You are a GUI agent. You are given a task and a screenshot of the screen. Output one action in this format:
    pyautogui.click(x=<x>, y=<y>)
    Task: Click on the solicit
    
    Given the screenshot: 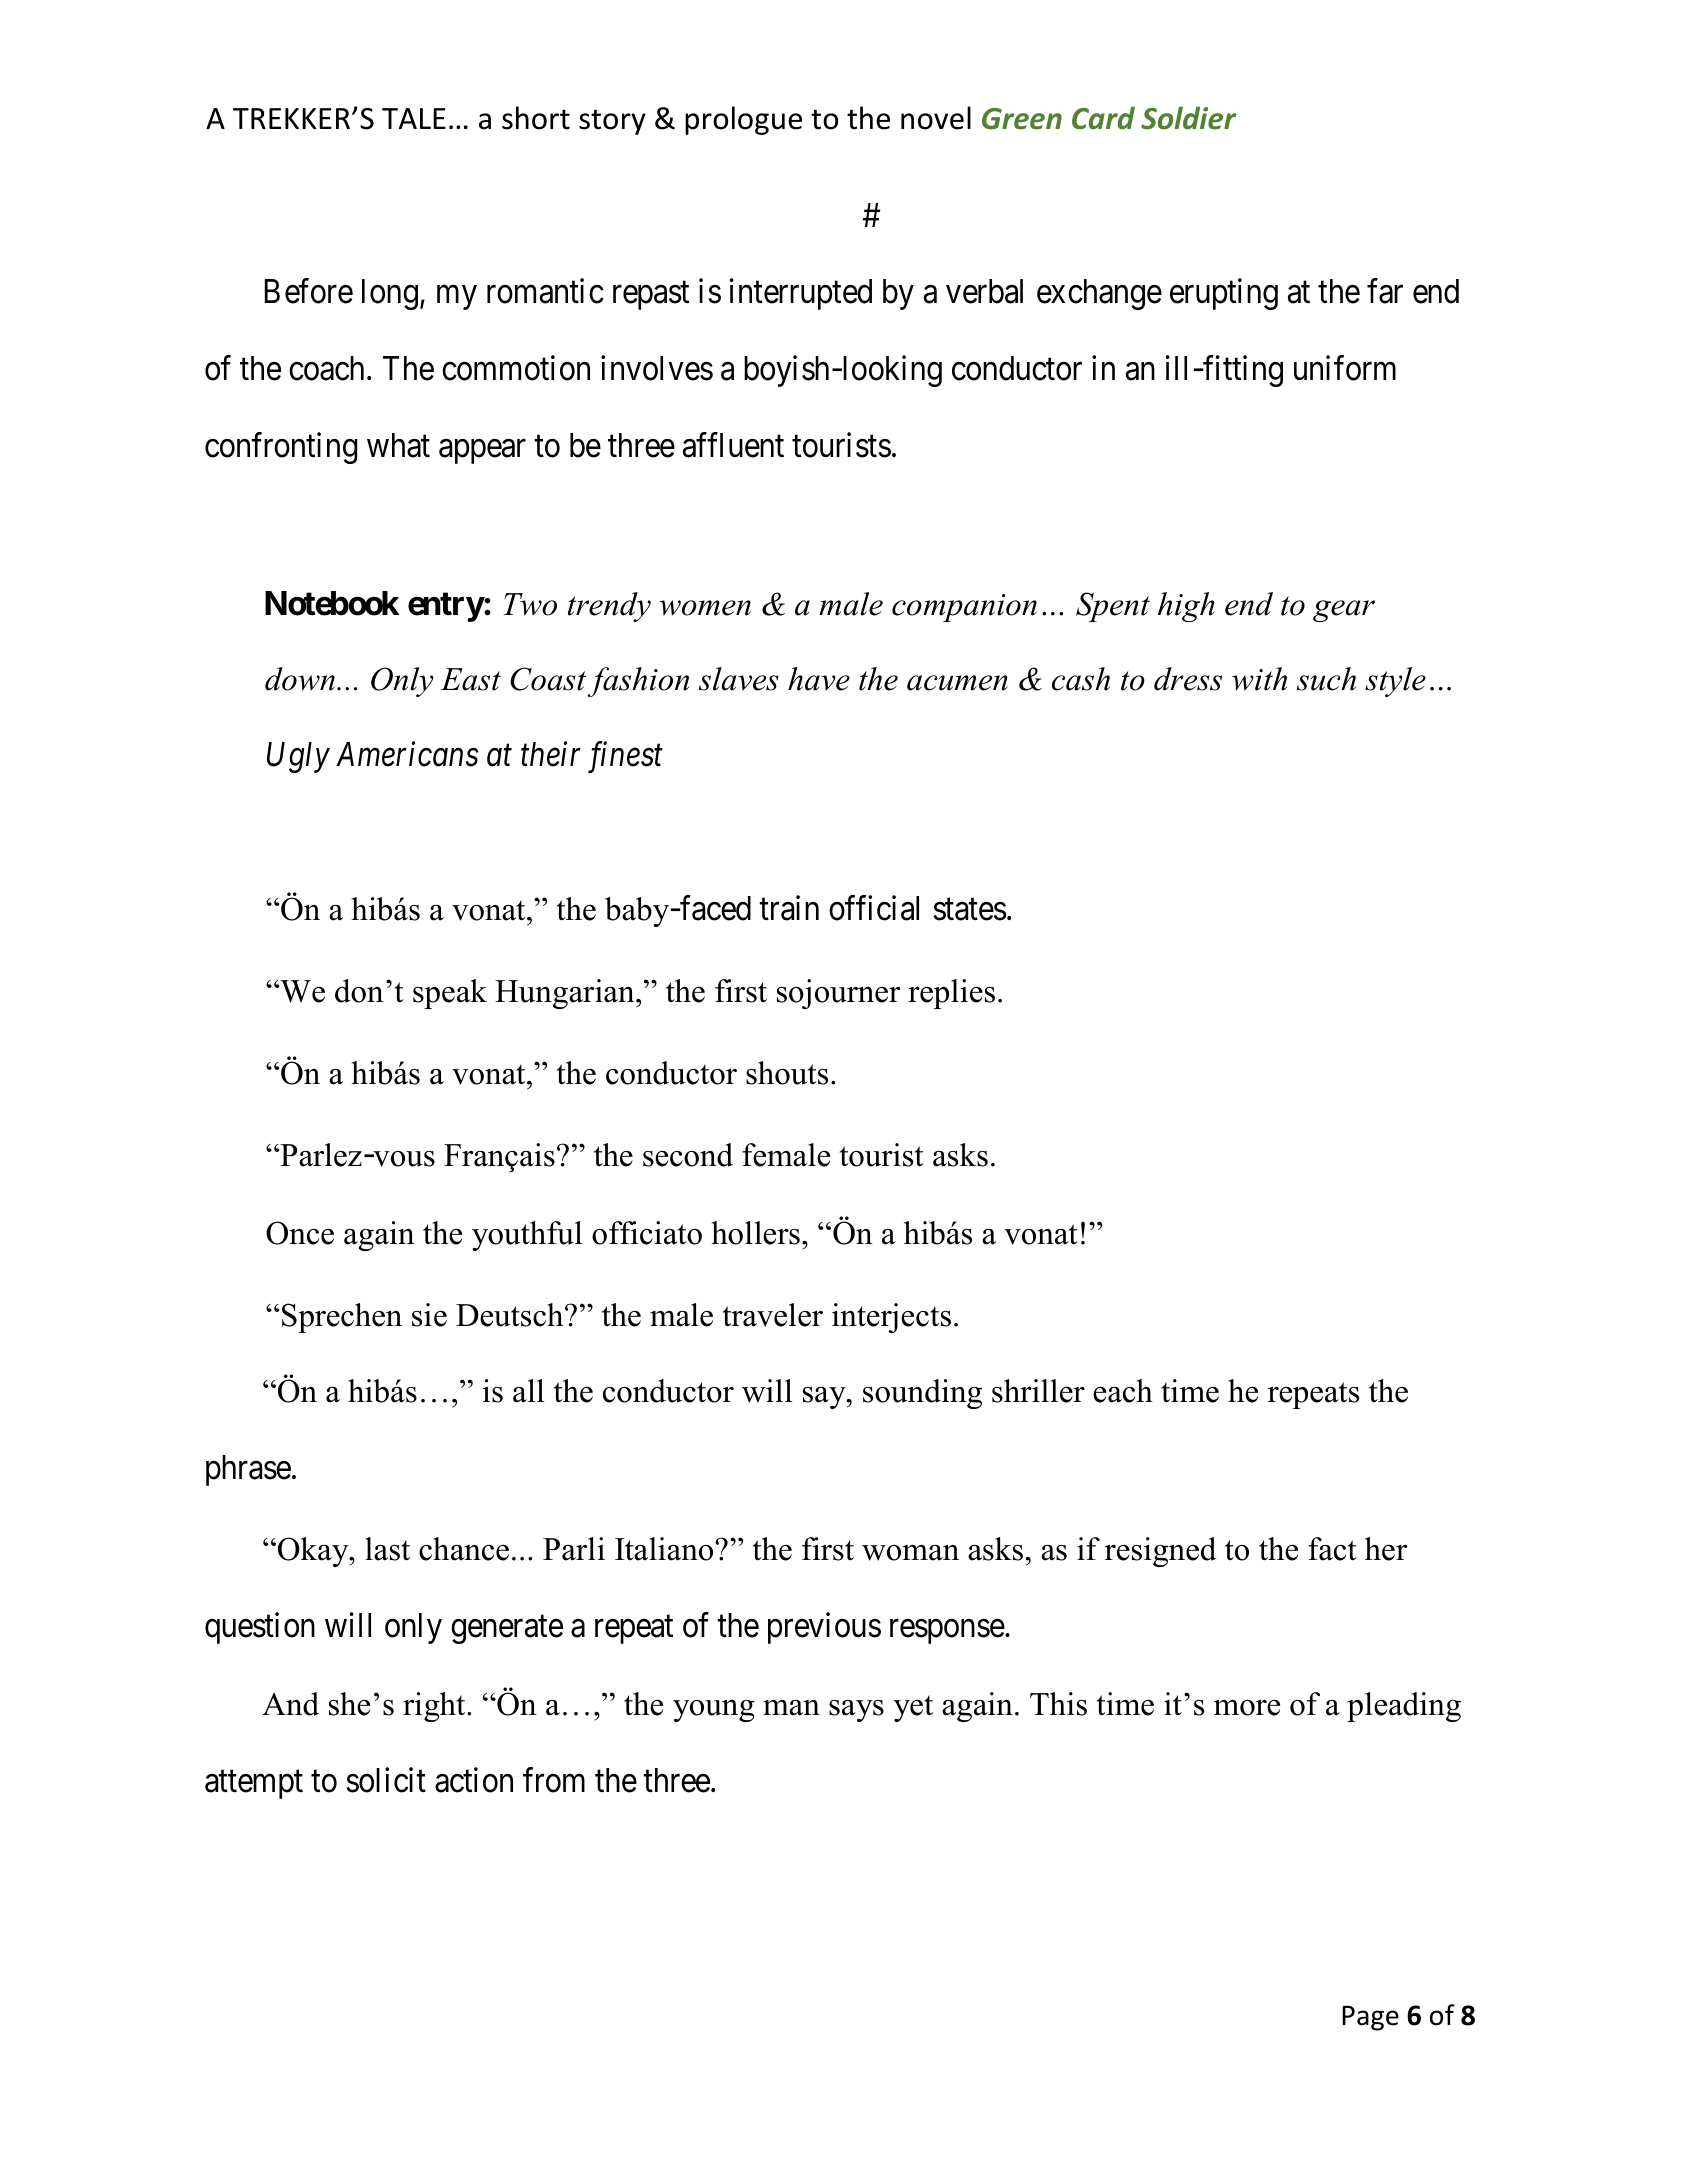 What is the action you would take?
    pyautogui.click(x=386, y=1780)
